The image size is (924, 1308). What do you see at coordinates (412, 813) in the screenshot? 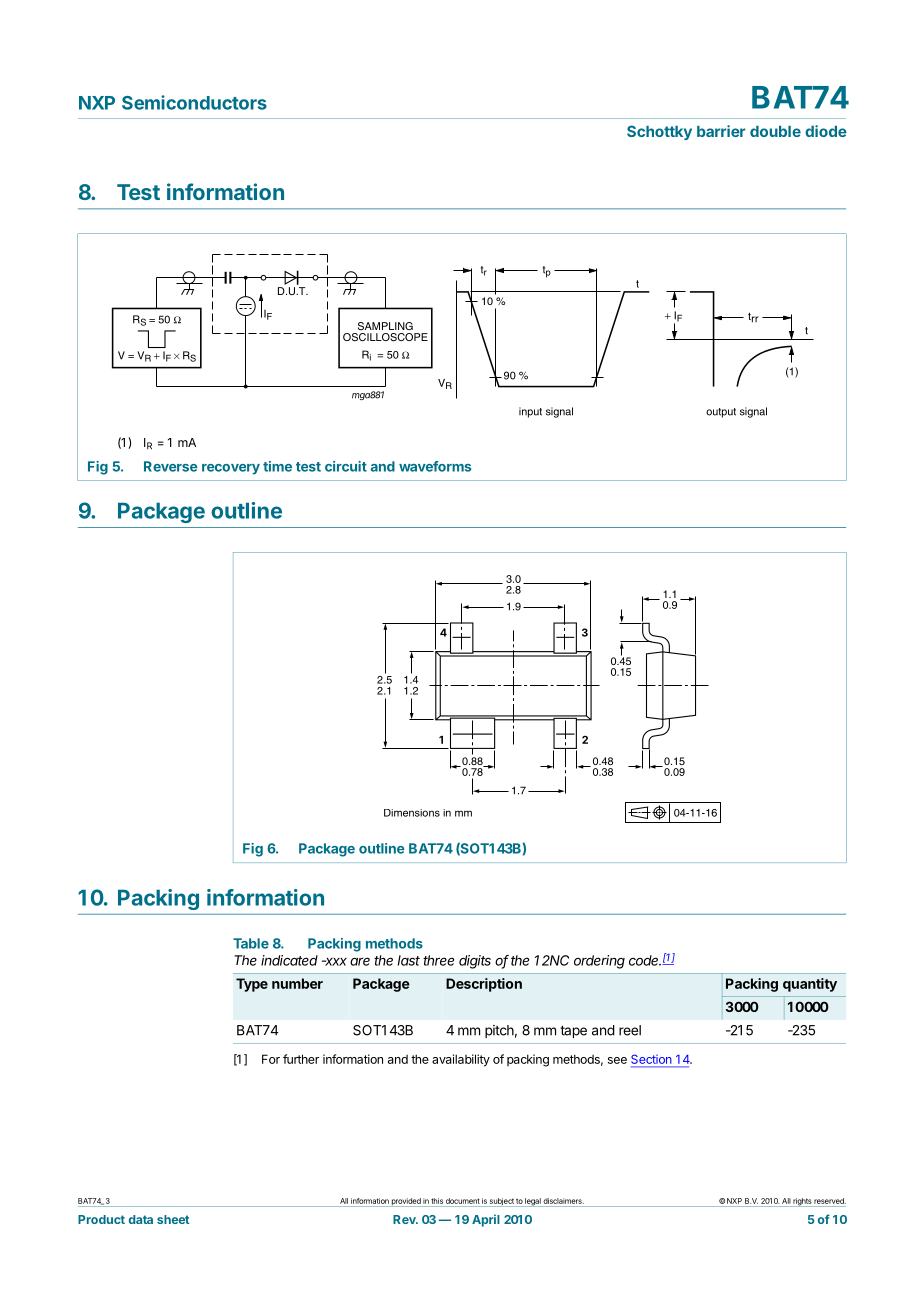
I see `Dimensions` at bounding box center [412, 813].
